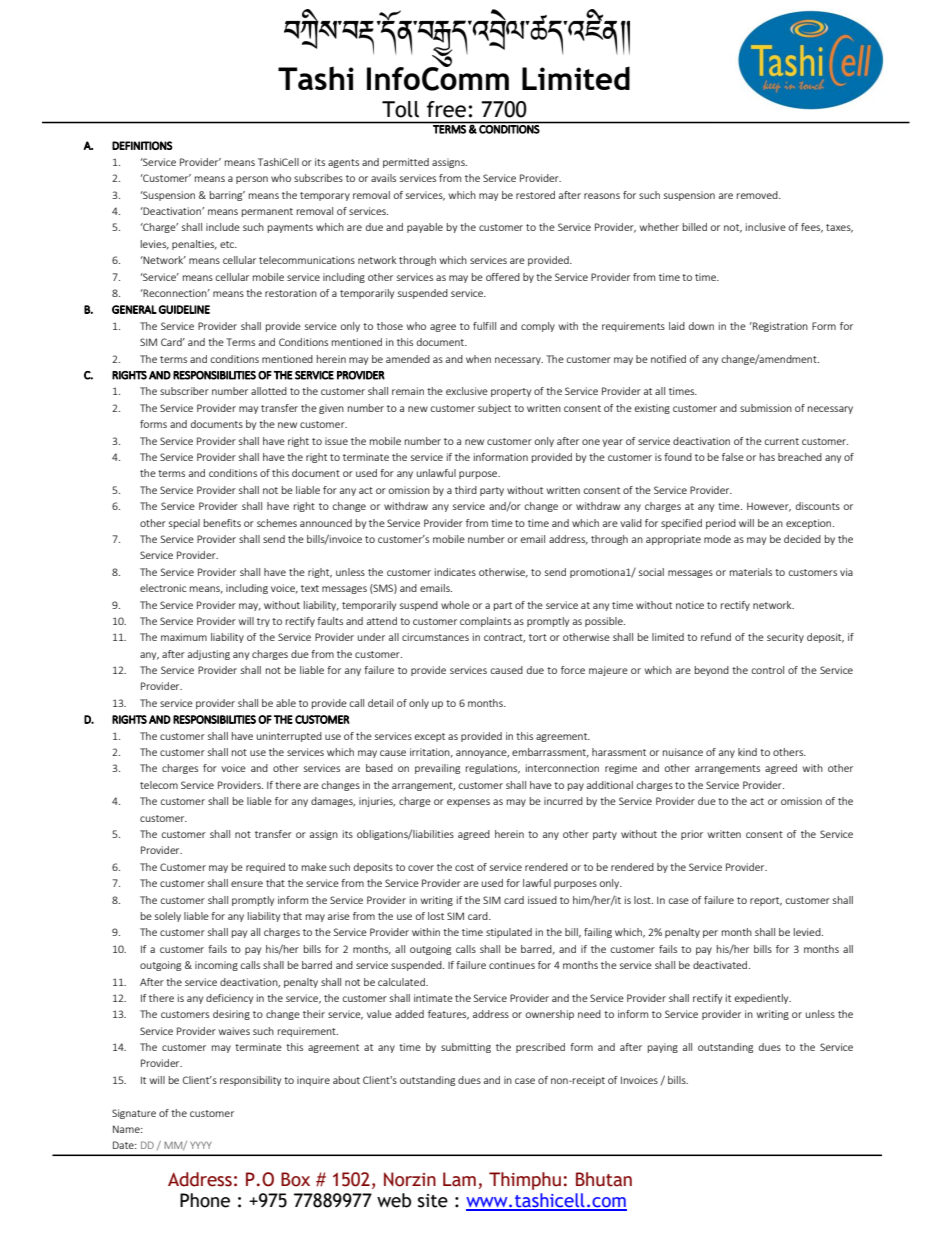 Image resolution: width=952 pixels, height=1233 pixels. What do you see at coordinates (455, 572) in the screenshot?
I see `indicates` at bounding box center [455, 572].
